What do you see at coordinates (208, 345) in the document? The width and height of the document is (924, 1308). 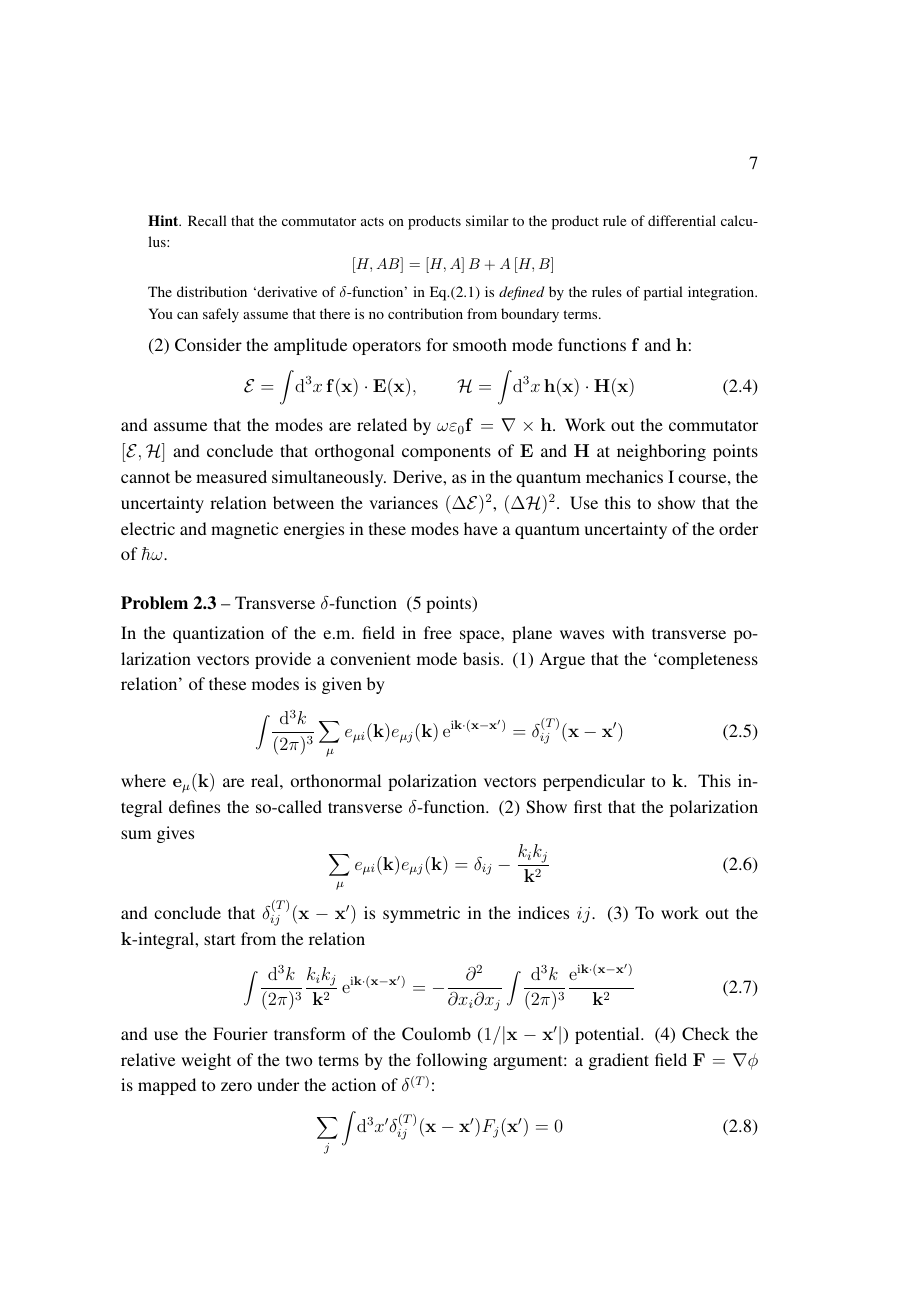 I see `Consider` at bounding box center [208, 345].
